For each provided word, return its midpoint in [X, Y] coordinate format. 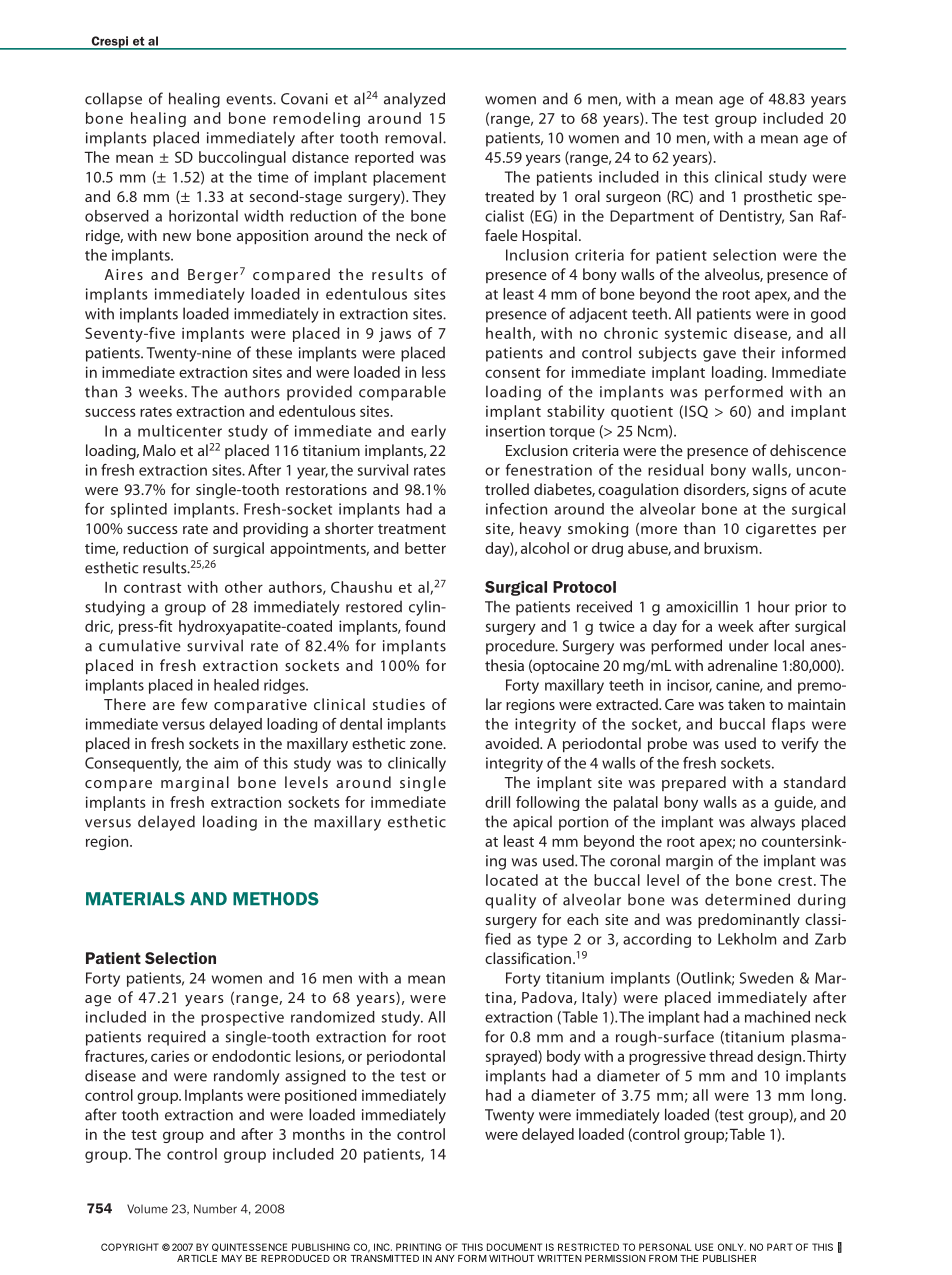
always [773, 823]
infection [516, 509]
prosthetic [778, 197]
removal [413, 137]
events [250, 99]
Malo [159, 450]
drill [497, 802]
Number [215, 1209]
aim [226, 763]
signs [770, 491]
